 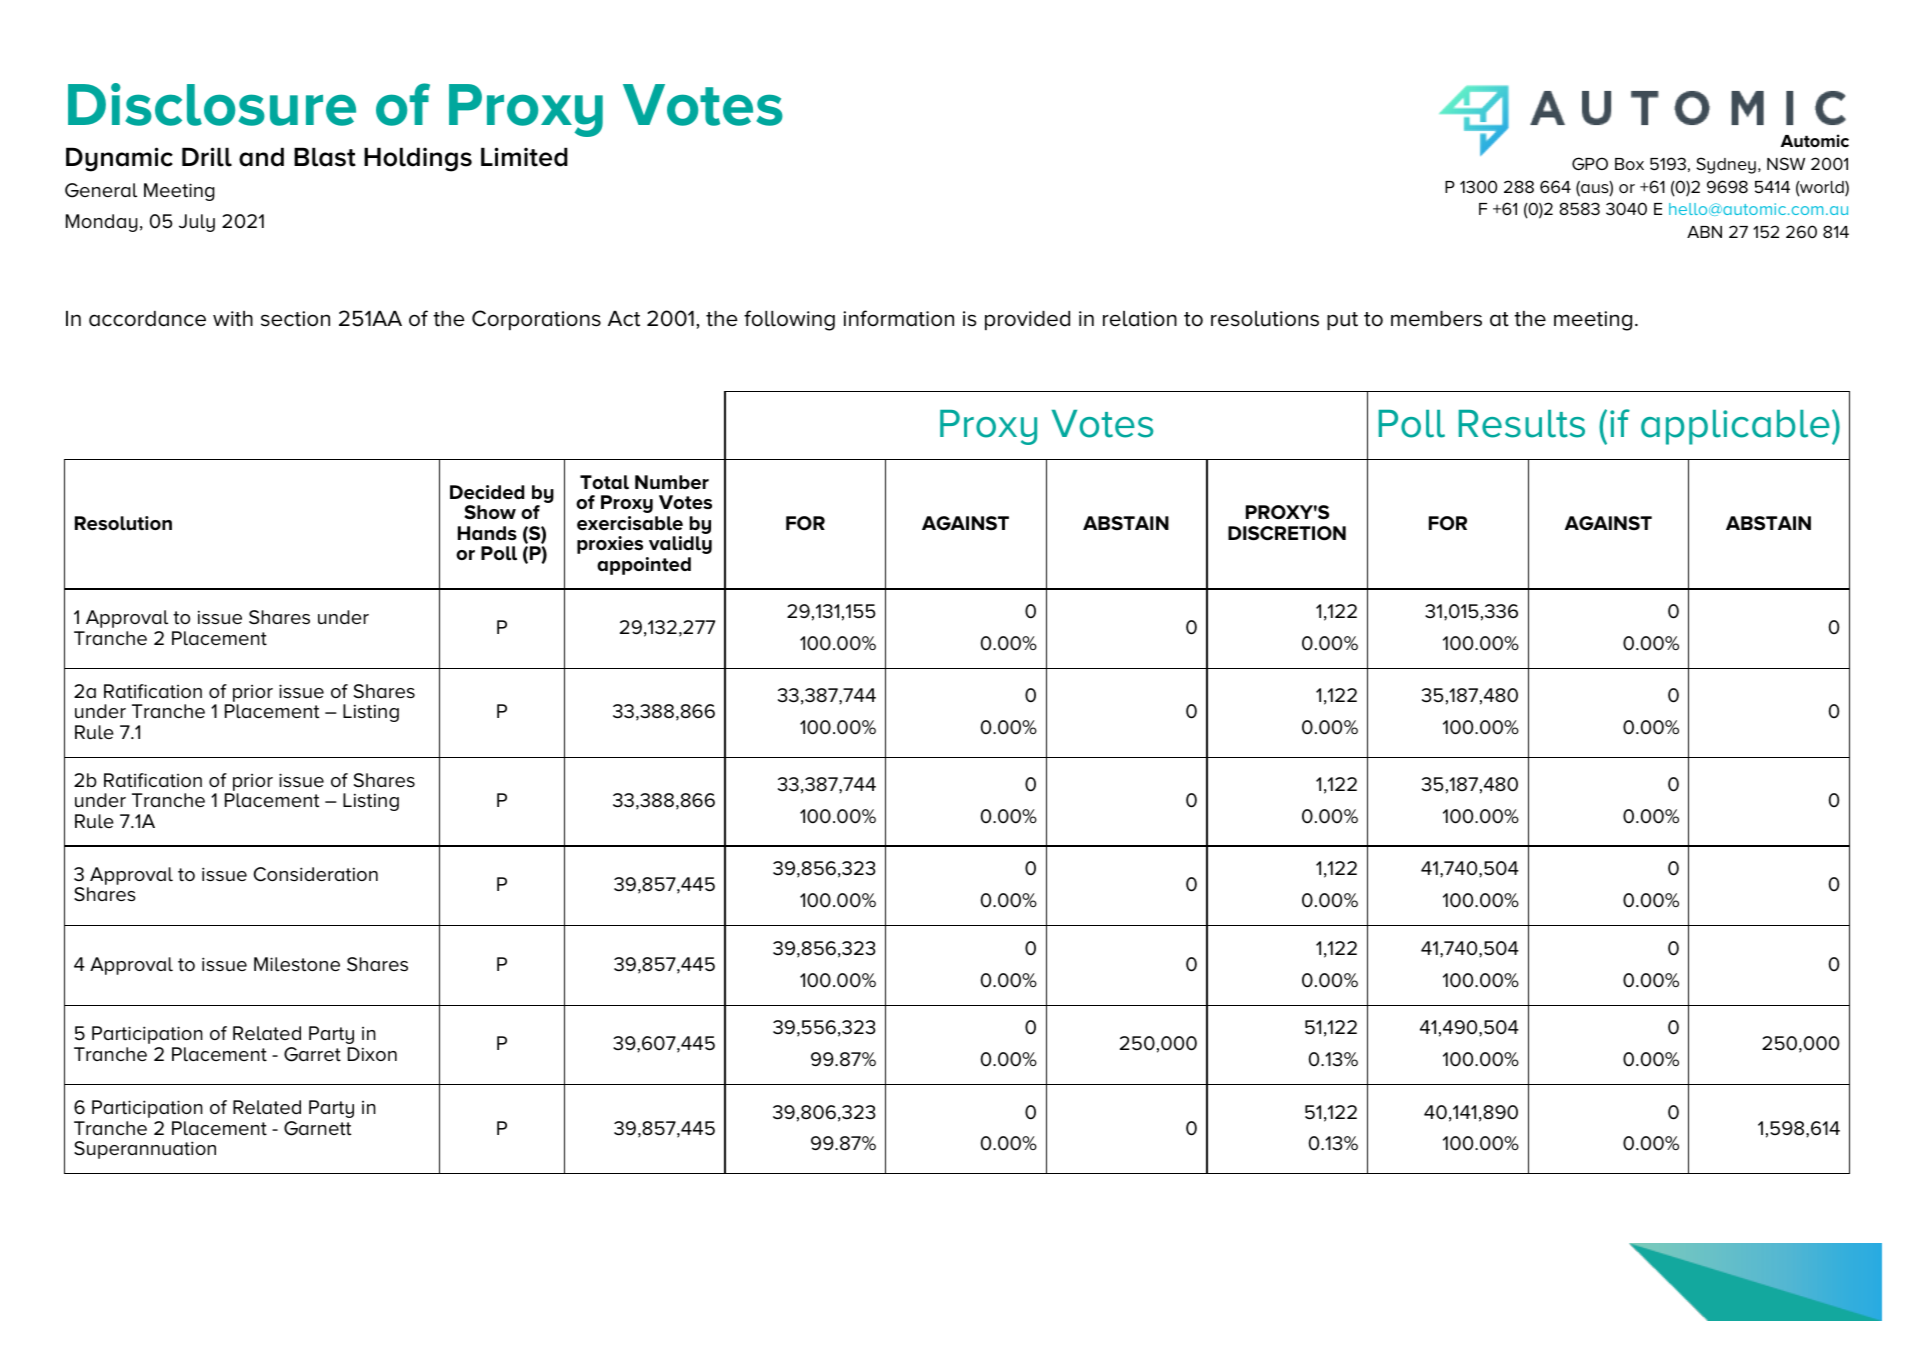 I want to click on Blast, so click(x=325, y=157).
